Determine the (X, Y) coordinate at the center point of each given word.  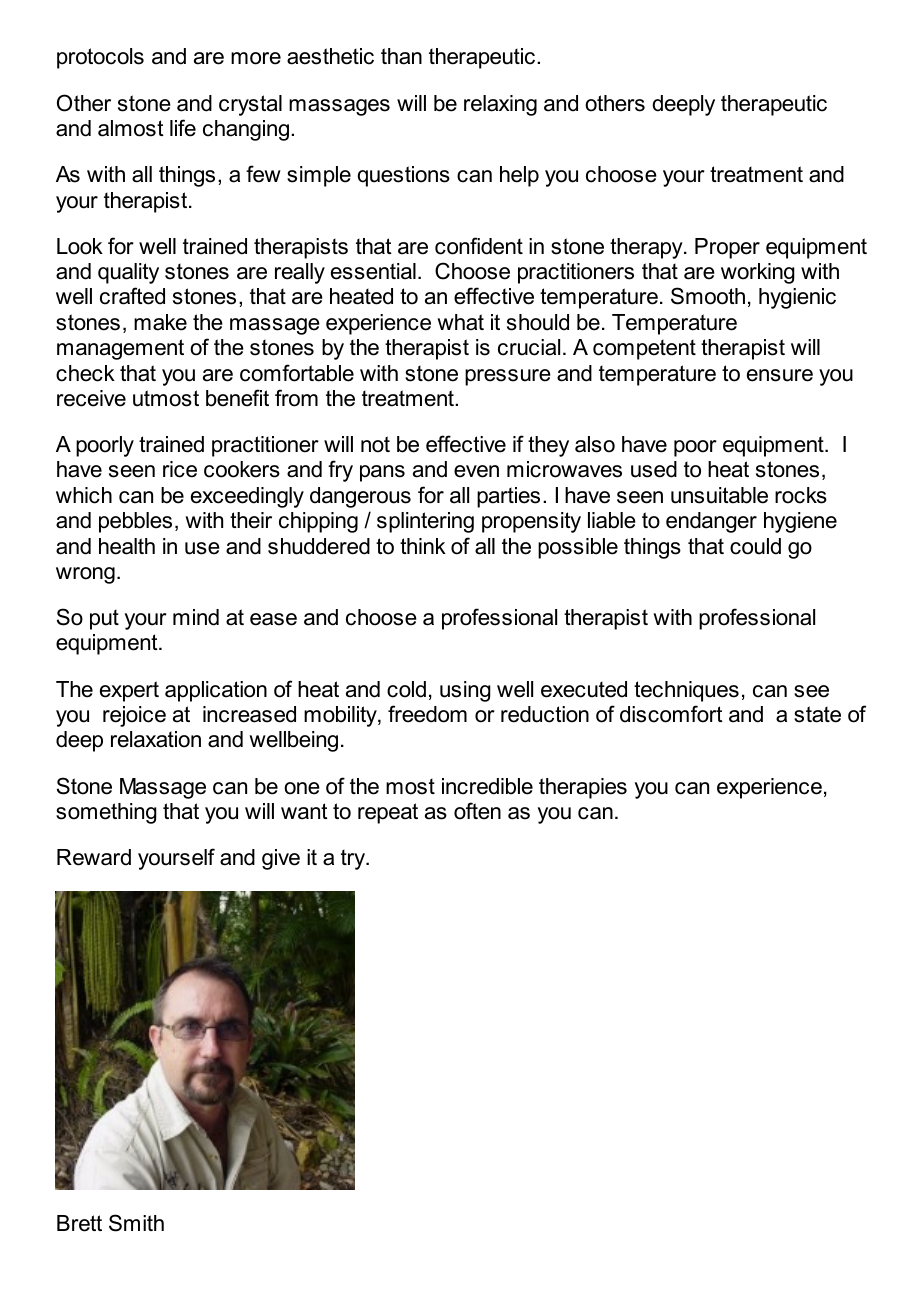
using (465, 691)
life (183, 128)
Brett (79, 1223)
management (120, 349)
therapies (583, 788)
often (477, 811)
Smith (136, 1223)
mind (196, 617)
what (460, 322)
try (354, 860)
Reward (94, 857)
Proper (727, 248)
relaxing (500, 105)
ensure (780, 375)
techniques (686, 691)
